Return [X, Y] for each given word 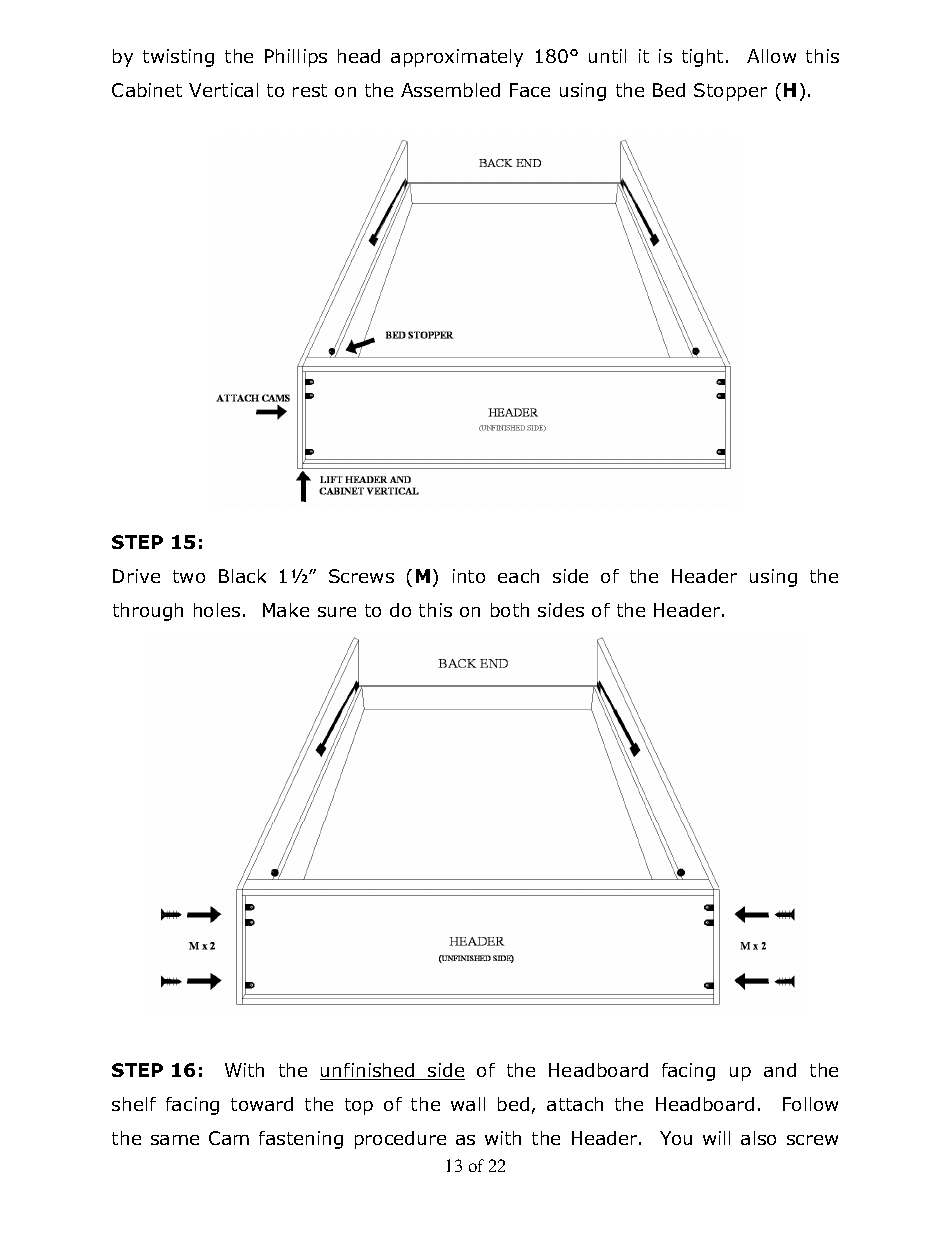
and [780, 1070]
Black [242, 576]
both [510, 610]
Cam [229, 1138]
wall [468, 1104]
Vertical [223, 90]
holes [217, 610]
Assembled [450, 90]
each [518, 576]
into [469, 576]
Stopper [730, 92]
